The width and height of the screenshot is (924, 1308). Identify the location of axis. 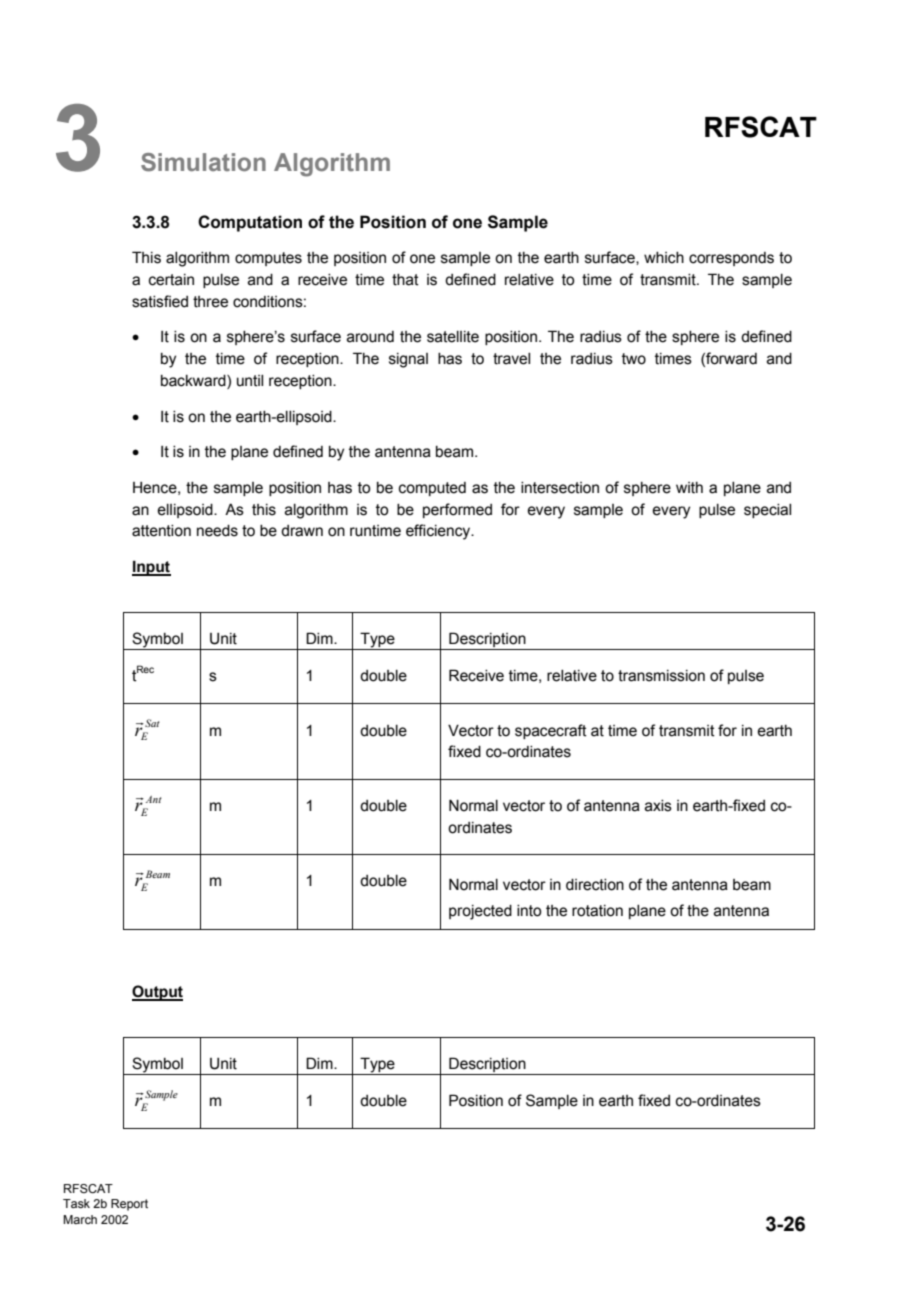
(658, 806).
